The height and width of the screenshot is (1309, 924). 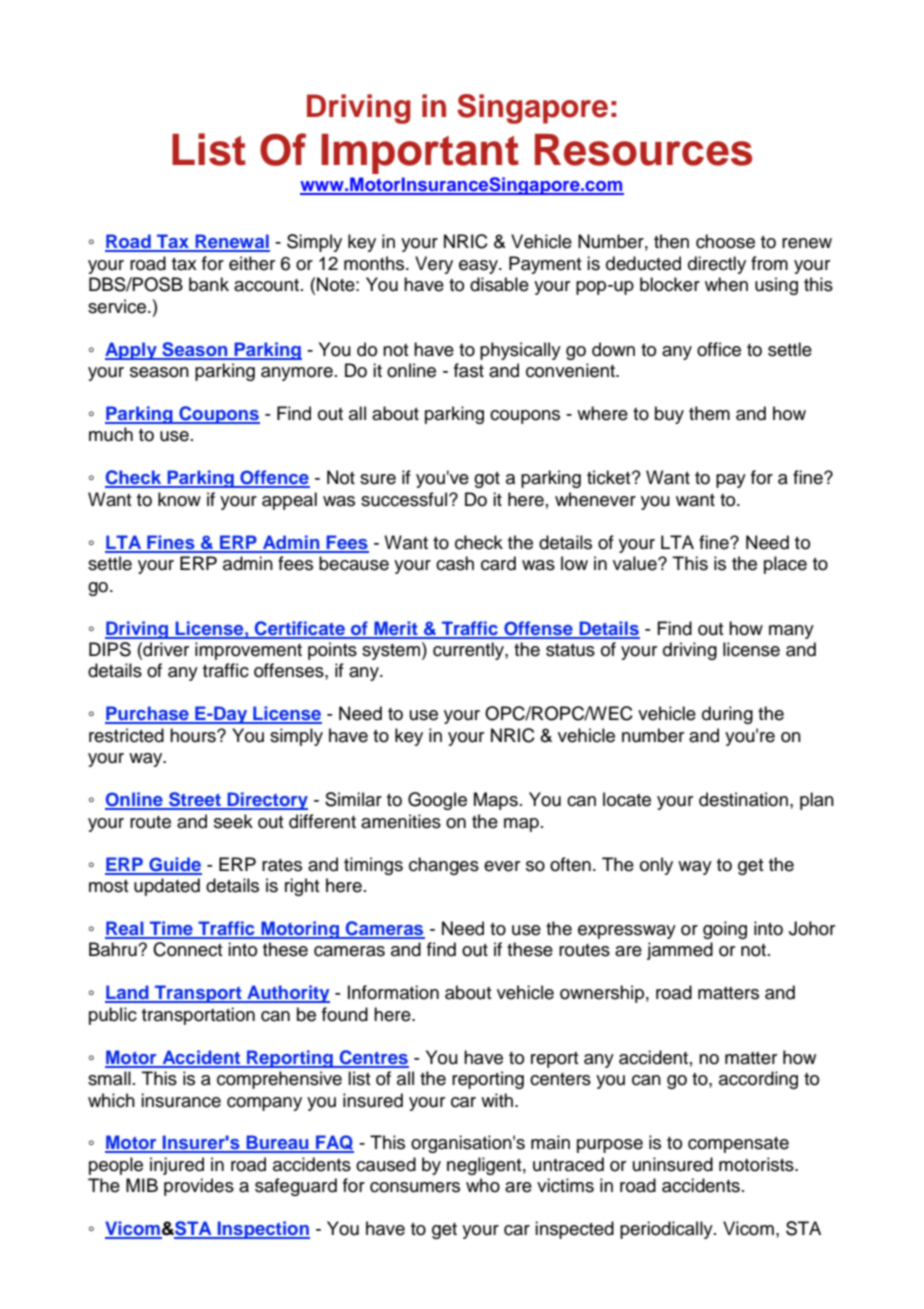 I want to click on provides, so click(x=199, y=1187).
